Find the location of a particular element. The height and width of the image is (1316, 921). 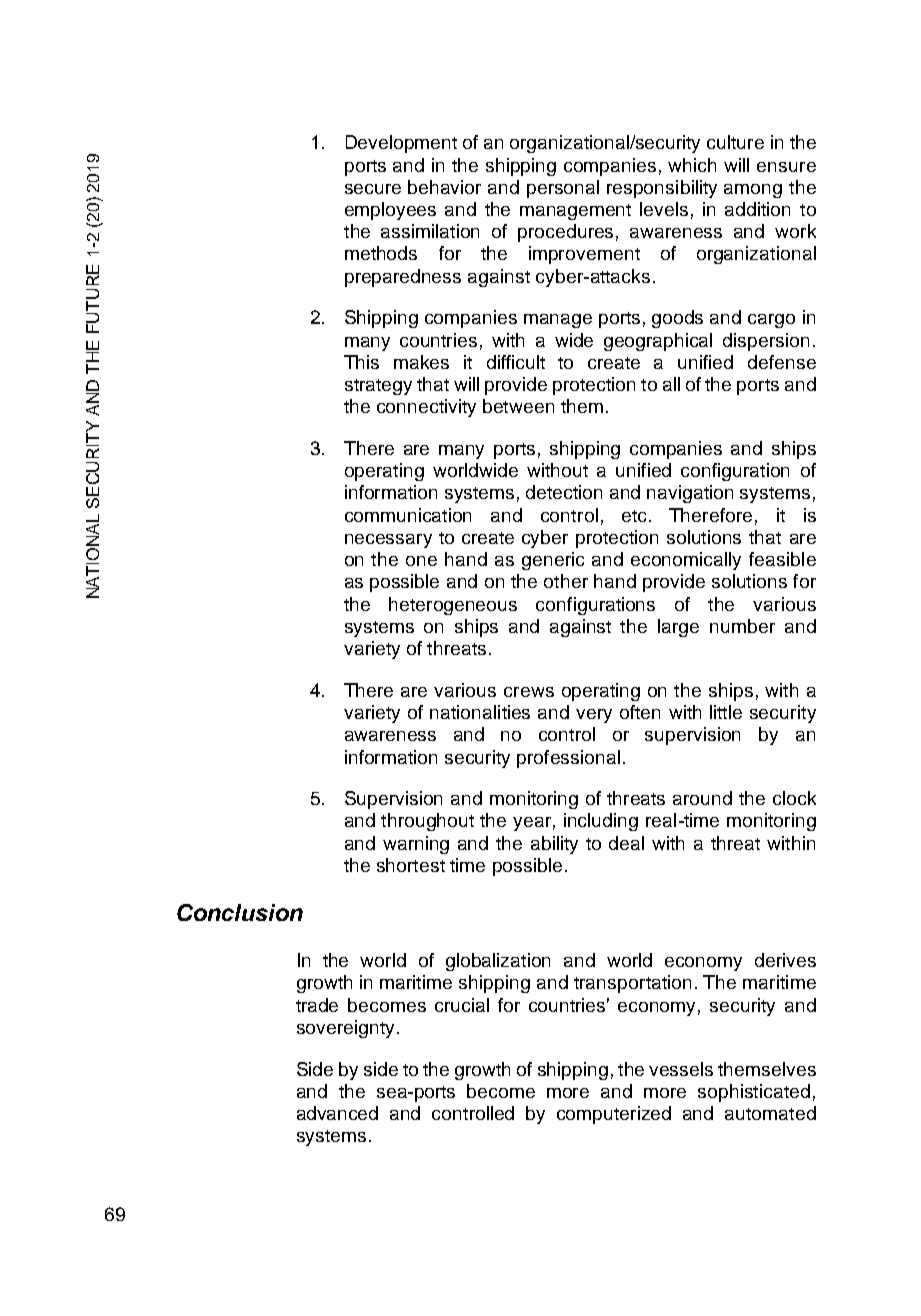

number is located at coordinates (742, 626).
